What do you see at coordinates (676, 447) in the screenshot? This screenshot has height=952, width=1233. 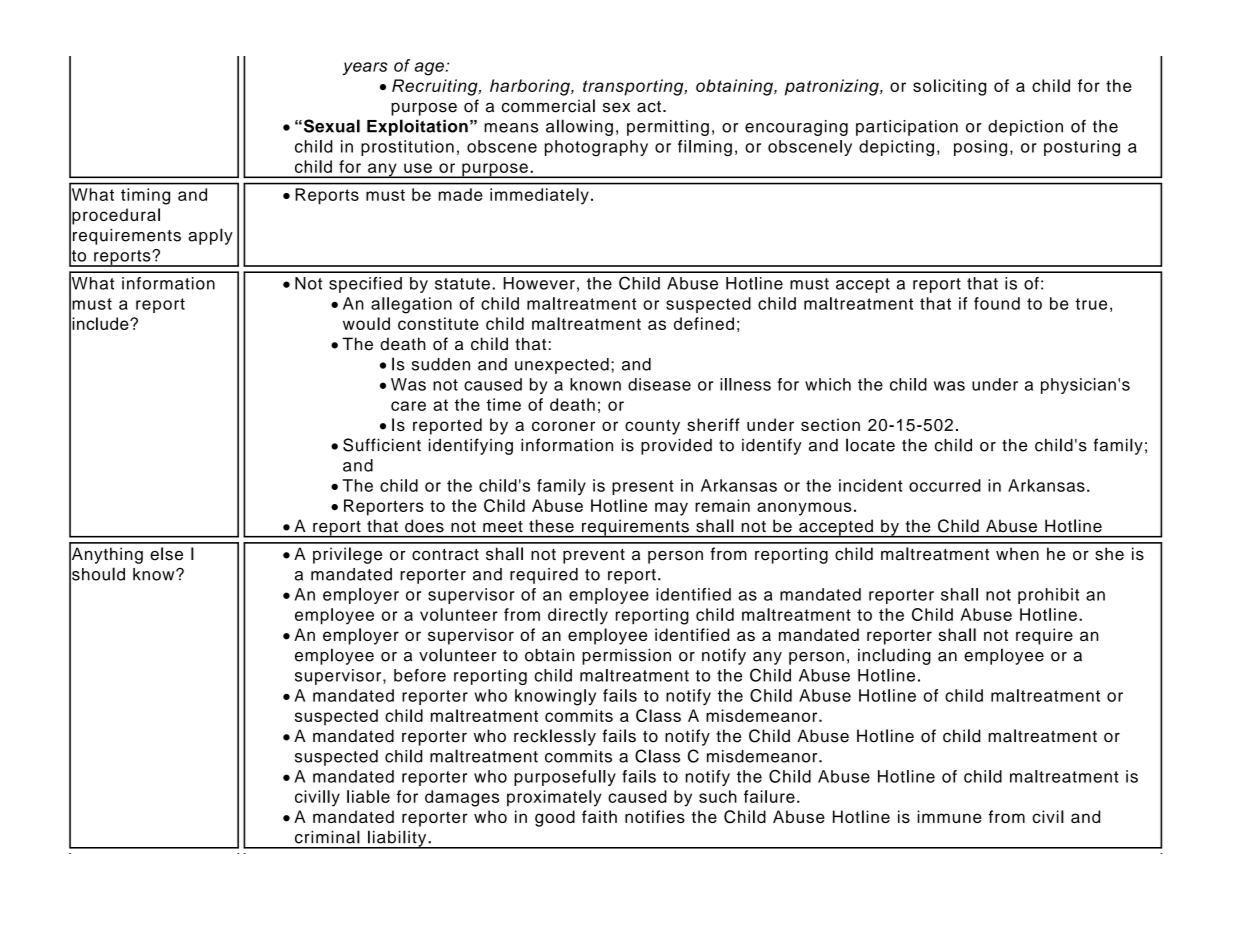 I see `provided` at bounding box center [676, 447].
